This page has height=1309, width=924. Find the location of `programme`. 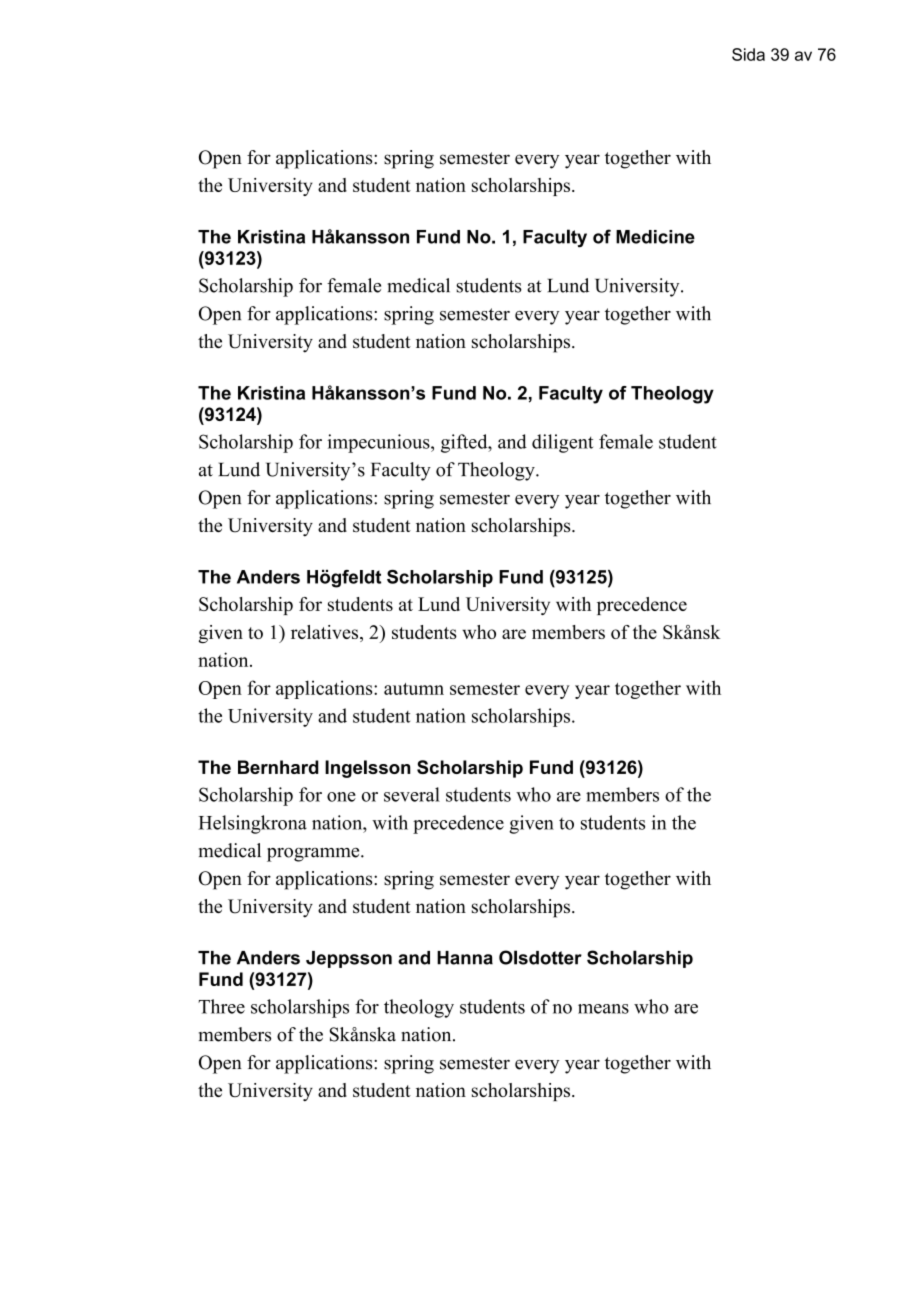

programme is located at coordinates (314, 855).
